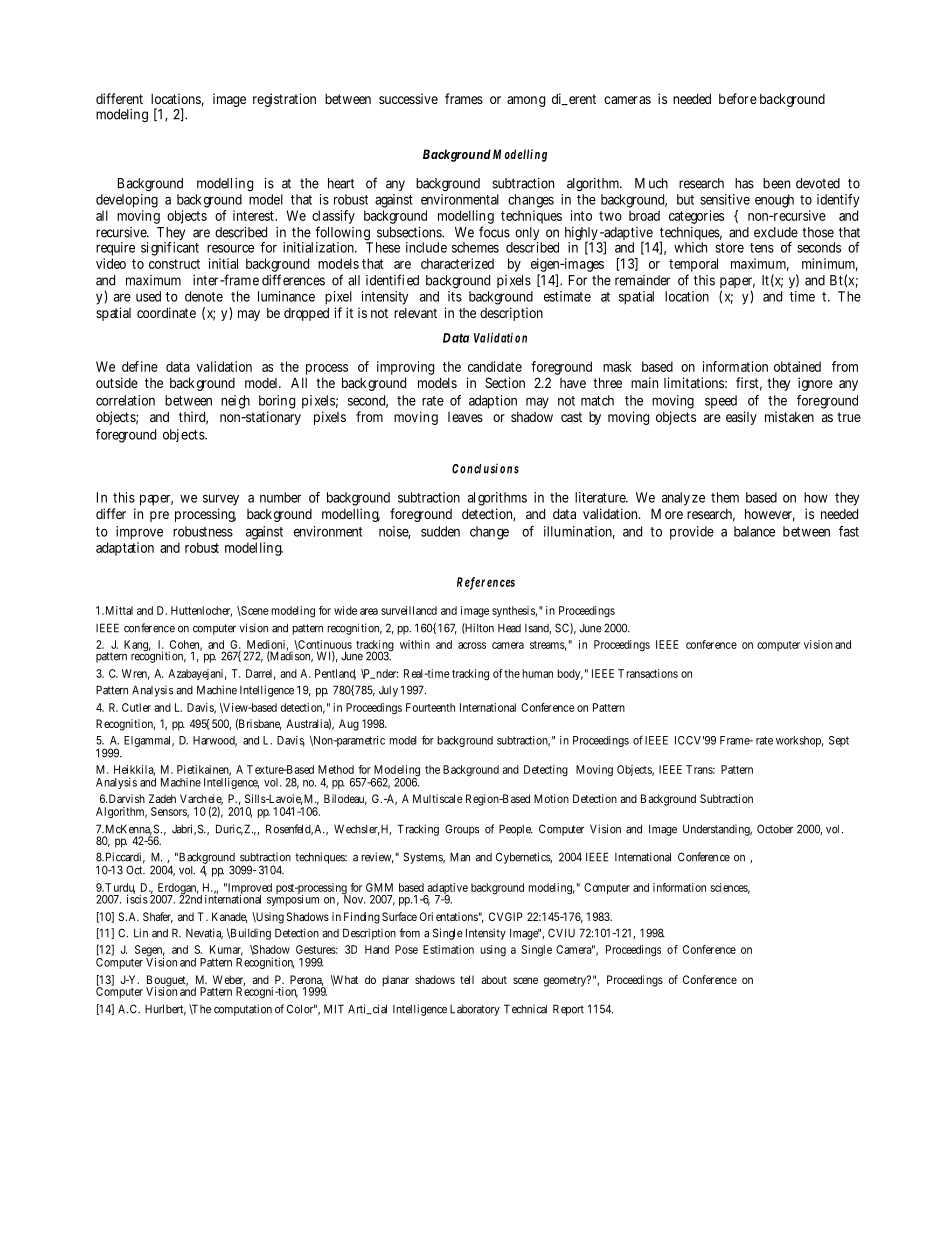 Image resolution: width=952 pixels, height=1233 pixels. Describe the element at coordinates (465, 417) in the screenshot. I see `leaves` at that location.
